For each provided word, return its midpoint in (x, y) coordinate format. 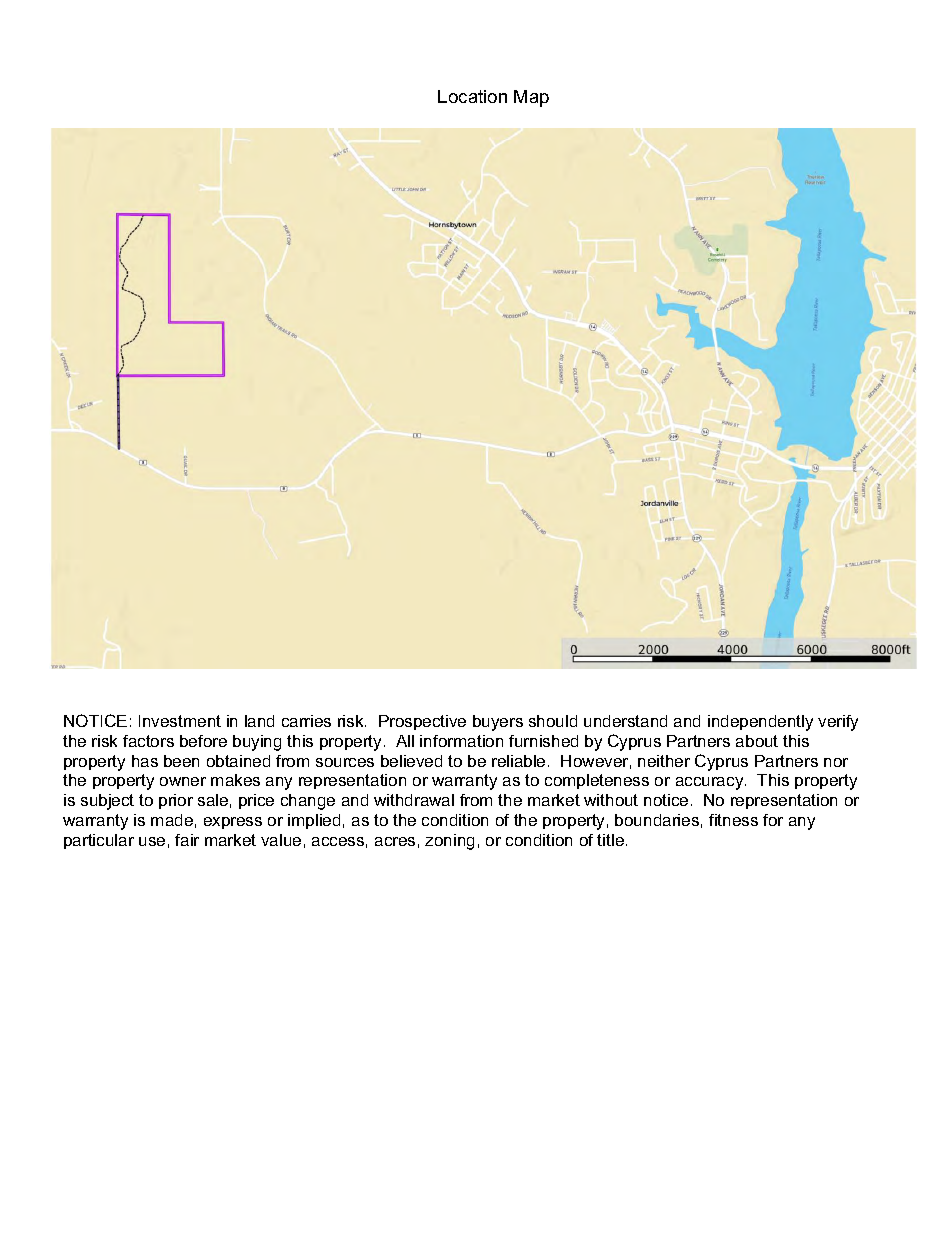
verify (838, 723)
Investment (180, 721)
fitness (733, 820)
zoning (449, 842)
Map (531, 98)
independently (760, 723)
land (259, 721)
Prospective (422, 722)
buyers (498, 723)
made (172, 820)
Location (472, 96)
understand (625, 721)
